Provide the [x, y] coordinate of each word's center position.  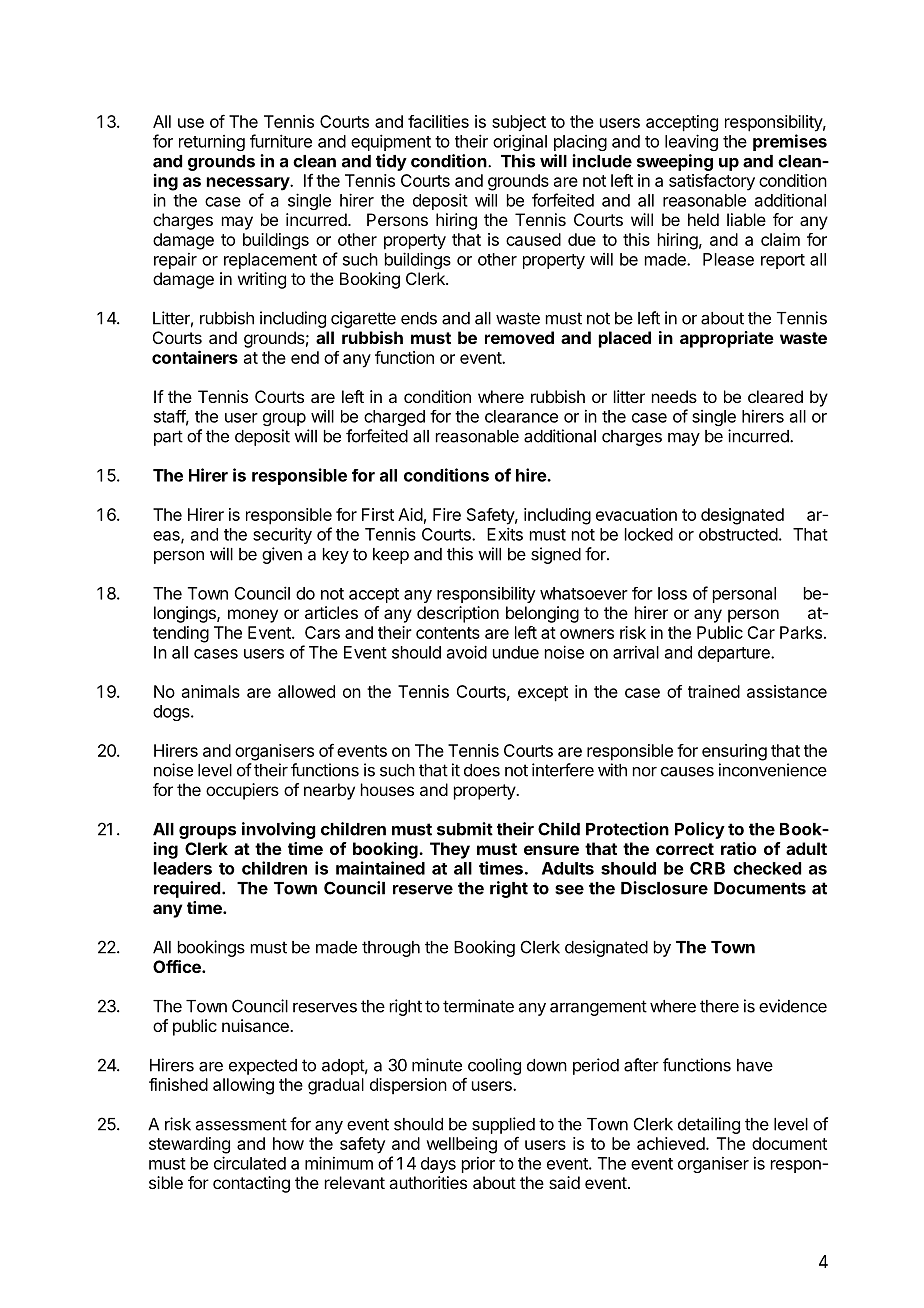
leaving [691, 142]
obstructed [738, 534]
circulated [250, 1163]
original [520, 142]
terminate [478, 1006]
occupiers [242, 791]
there [719, 1006]
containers [195, 357]
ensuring [734, 752]
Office [178, 966]
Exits [505, 534]
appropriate [727, 339]
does [482, 770]
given [282, 555]
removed [519, 337]
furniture [281, 141]
